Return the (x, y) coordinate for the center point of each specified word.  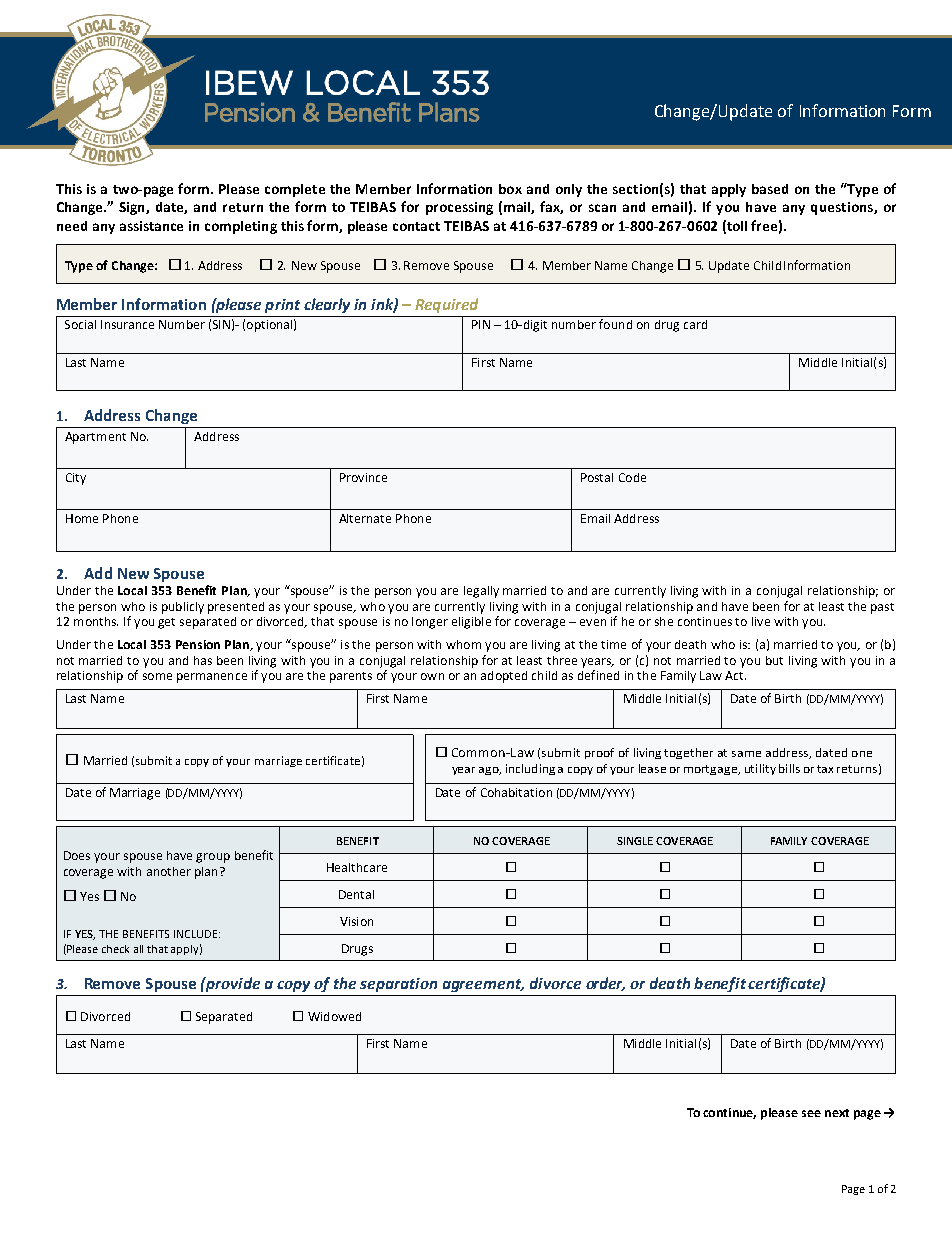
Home (82, 518)
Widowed (334, 1016)
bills (789, 768)
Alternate (365, 518)
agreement (483, 985)
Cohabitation (516, 792)
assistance (151, 226)
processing (459, 208)
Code (632, 477)
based (770, 189)
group (213, 858)
